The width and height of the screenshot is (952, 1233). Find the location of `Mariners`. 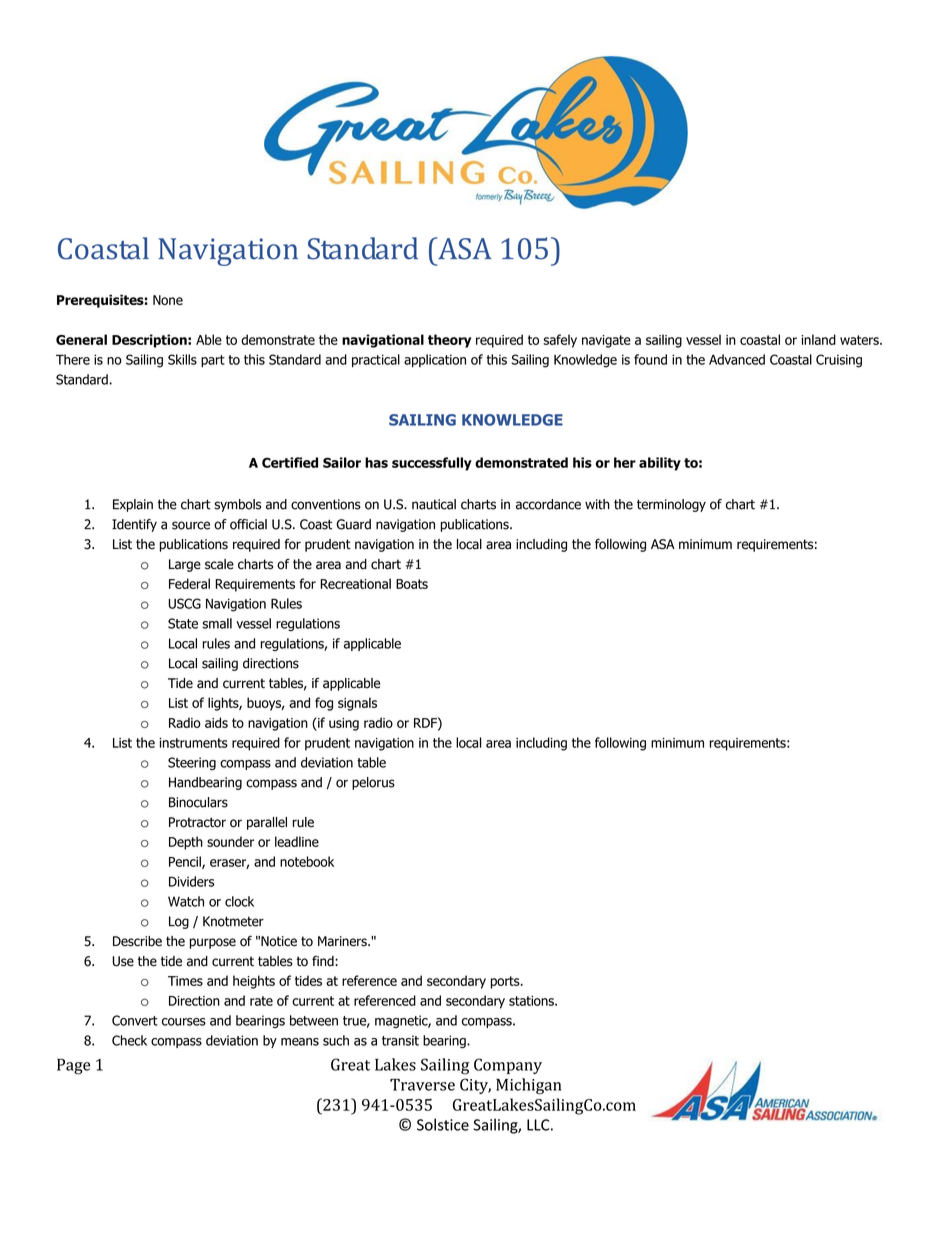

Mariners is located at coordinates (343, 941).
